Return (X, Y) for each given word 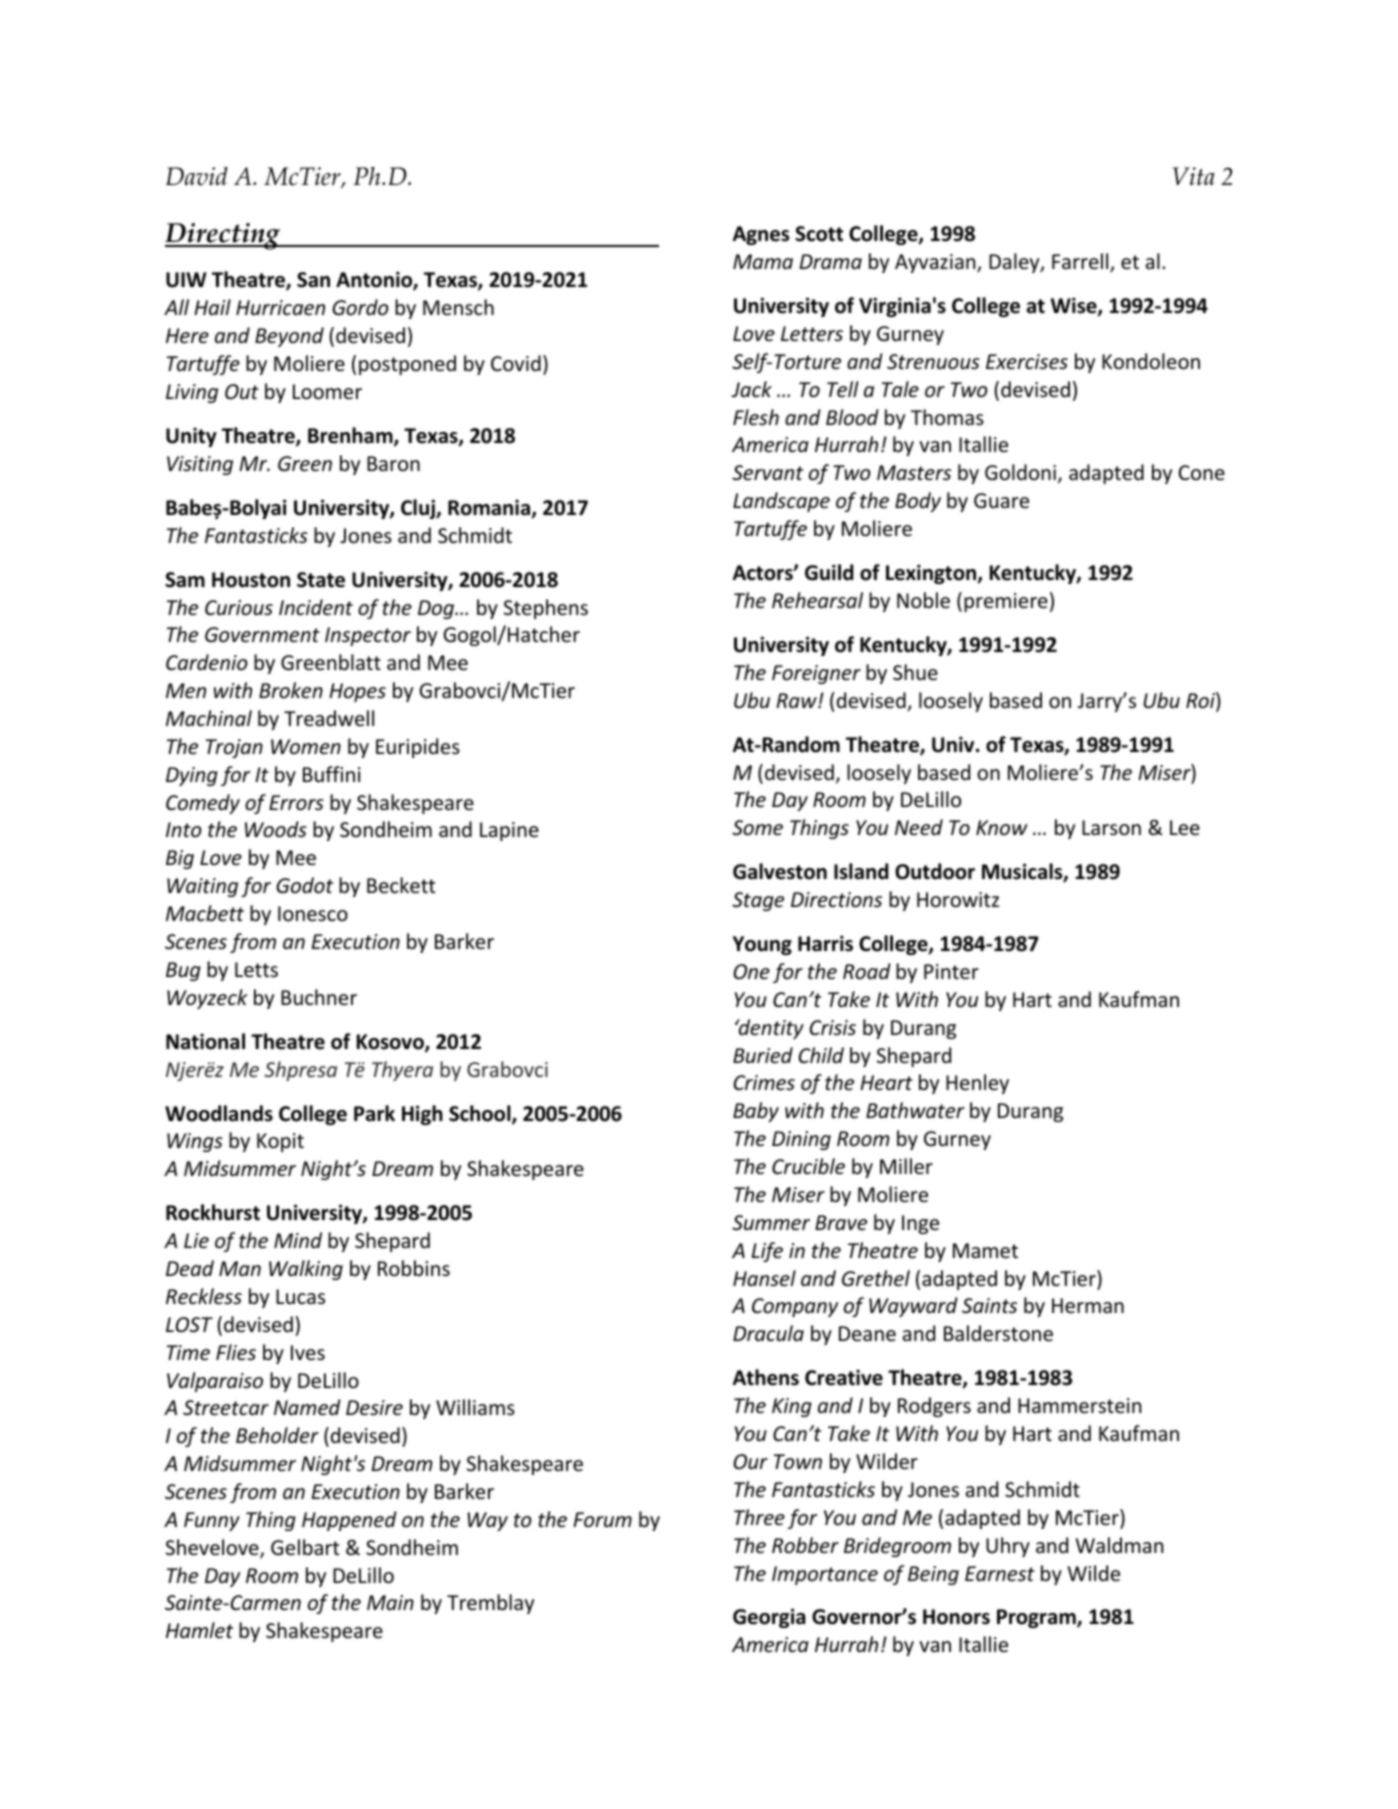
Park (374, 1113)
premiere (1006, 602)
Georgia (769, 1618)
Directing (224, 236)
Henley (977, 1084)
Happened (349, 1521)
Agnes (761, 235)
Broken (291, 690)
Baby (756, 1112)
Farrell (1081, 262)
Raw (797, 700)
